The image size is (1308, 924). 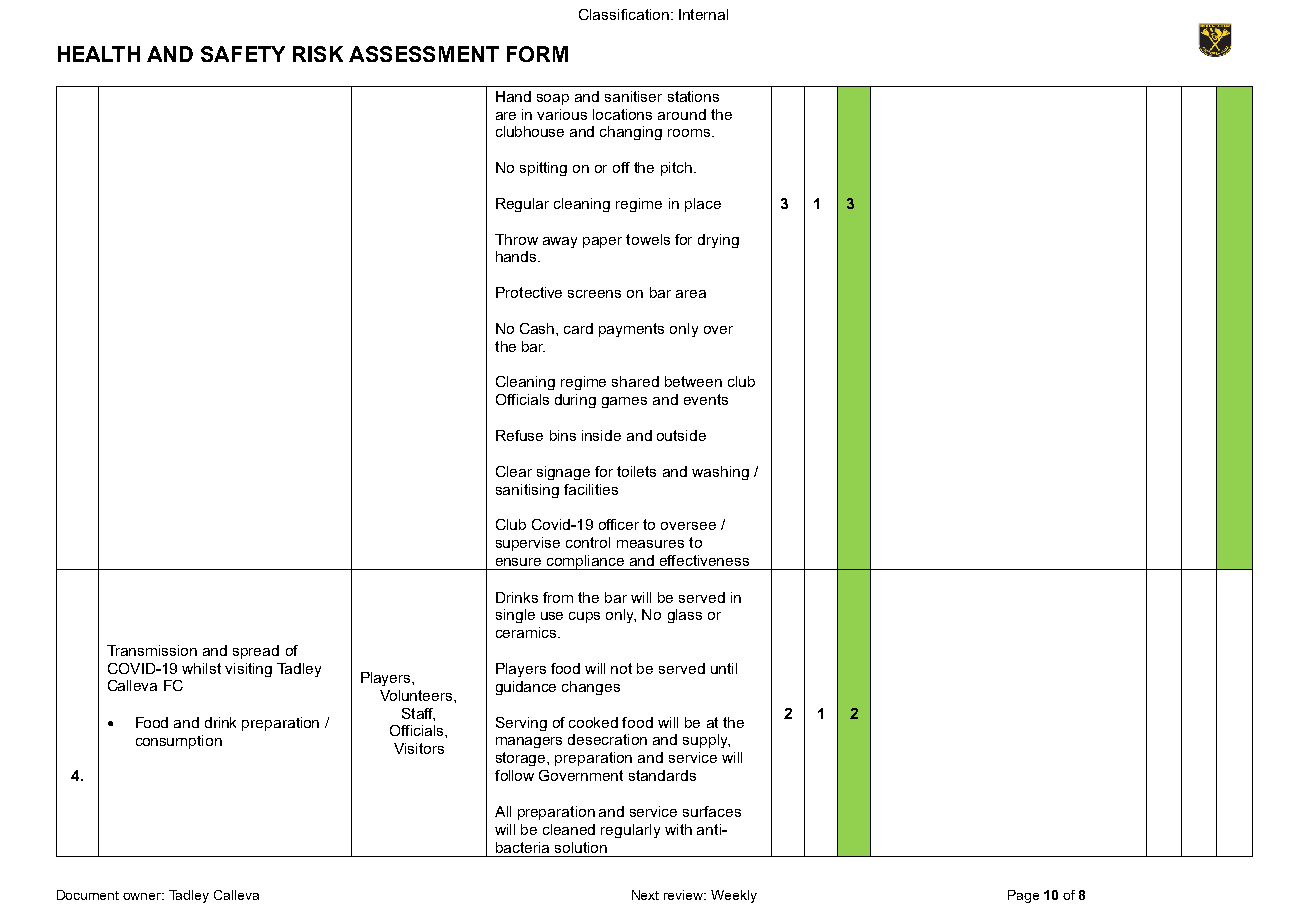 What do you see at coordinates (718, 241) in the screenshot?
I see `drying` at bounding box center [718, 241].
